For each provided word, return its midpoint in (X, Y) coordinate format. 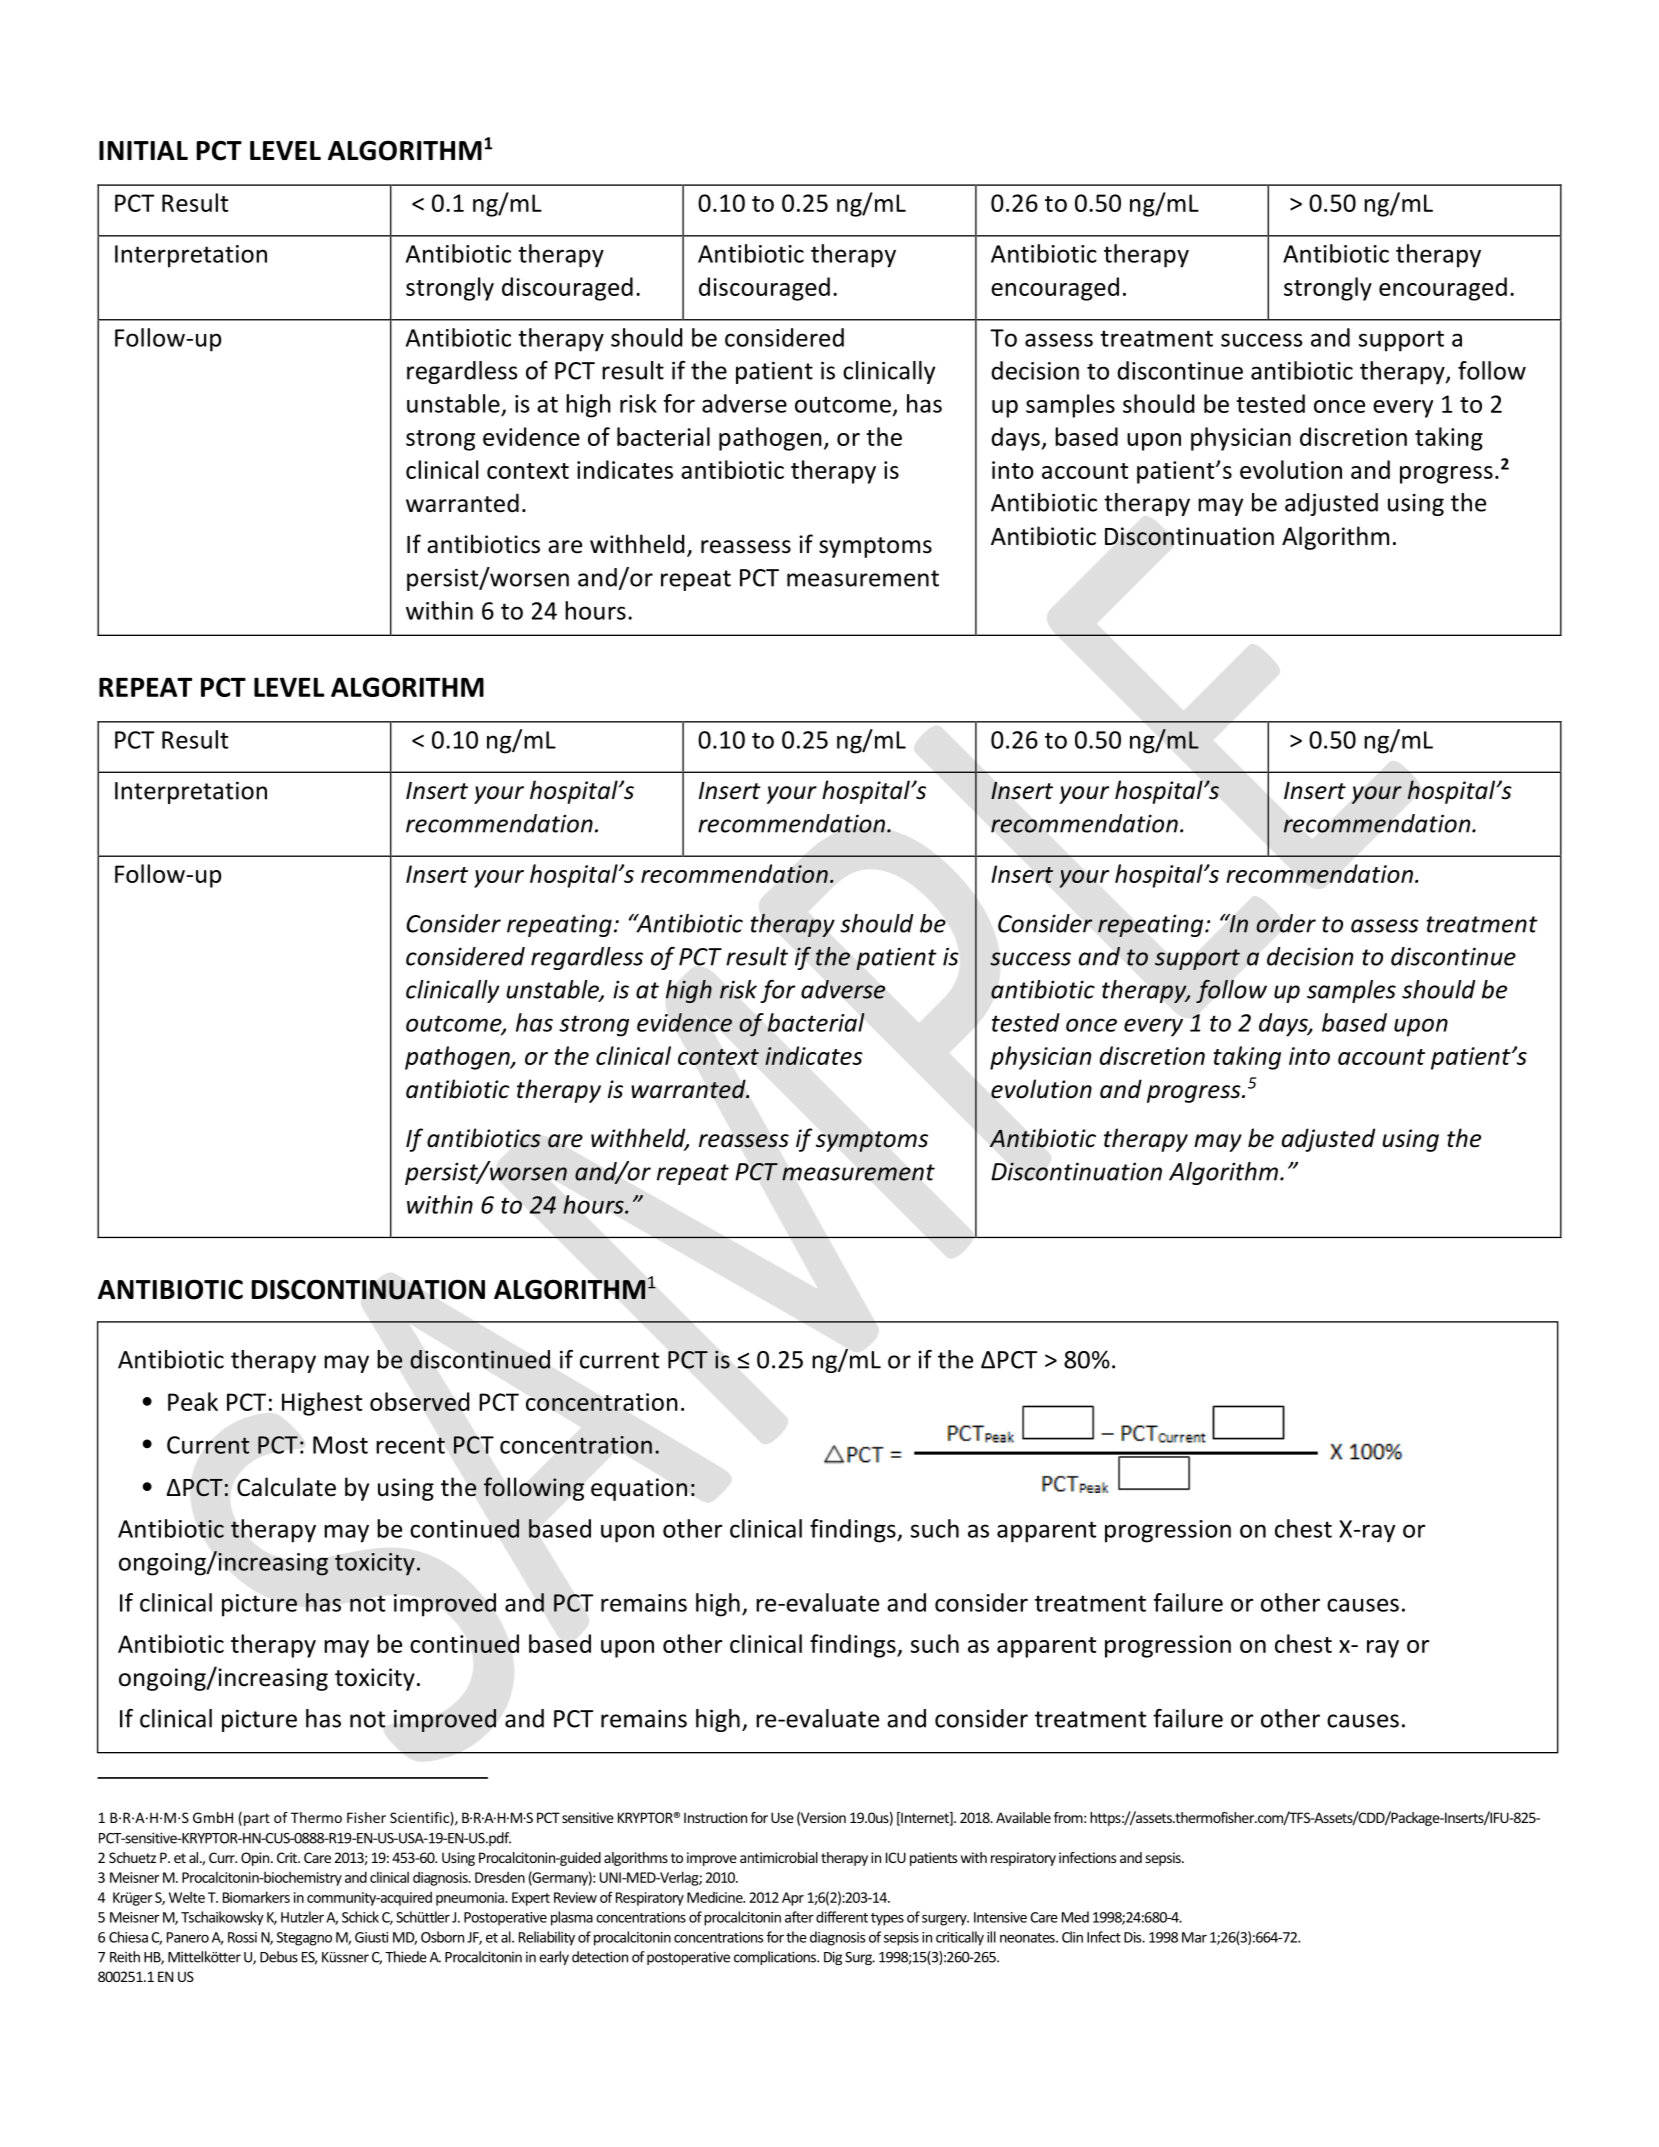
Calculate (286, 1487)
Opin (256, 1859)
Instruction (715, 1817)
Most (340, 1445)
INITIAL (143, 150)
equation (639, 1489)
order (1286, 923)
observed (419, 1401)
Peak (193, 1401)
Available (1023, 1817)
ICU (896, 1857)
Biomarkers (256, 1897)
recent (410, 1445)
